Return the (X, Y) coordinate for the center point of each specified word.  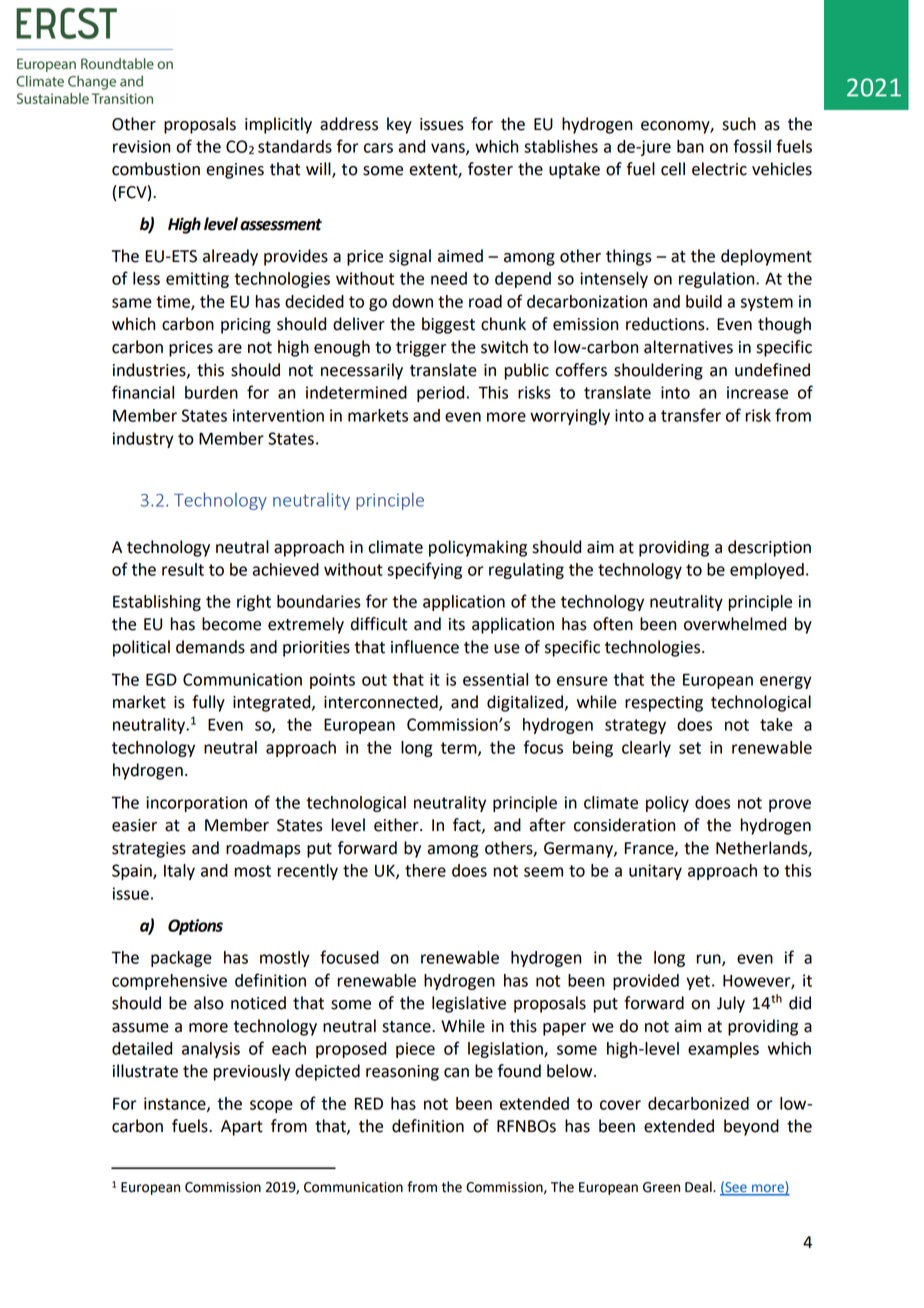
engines (235, 171)
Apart (242, 1128)
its (457, 624)
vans (449, 149)
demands (210, 647)
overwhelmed (735, 624)
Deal (699, 1187)
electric (719, 169)
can (456, 1073)
